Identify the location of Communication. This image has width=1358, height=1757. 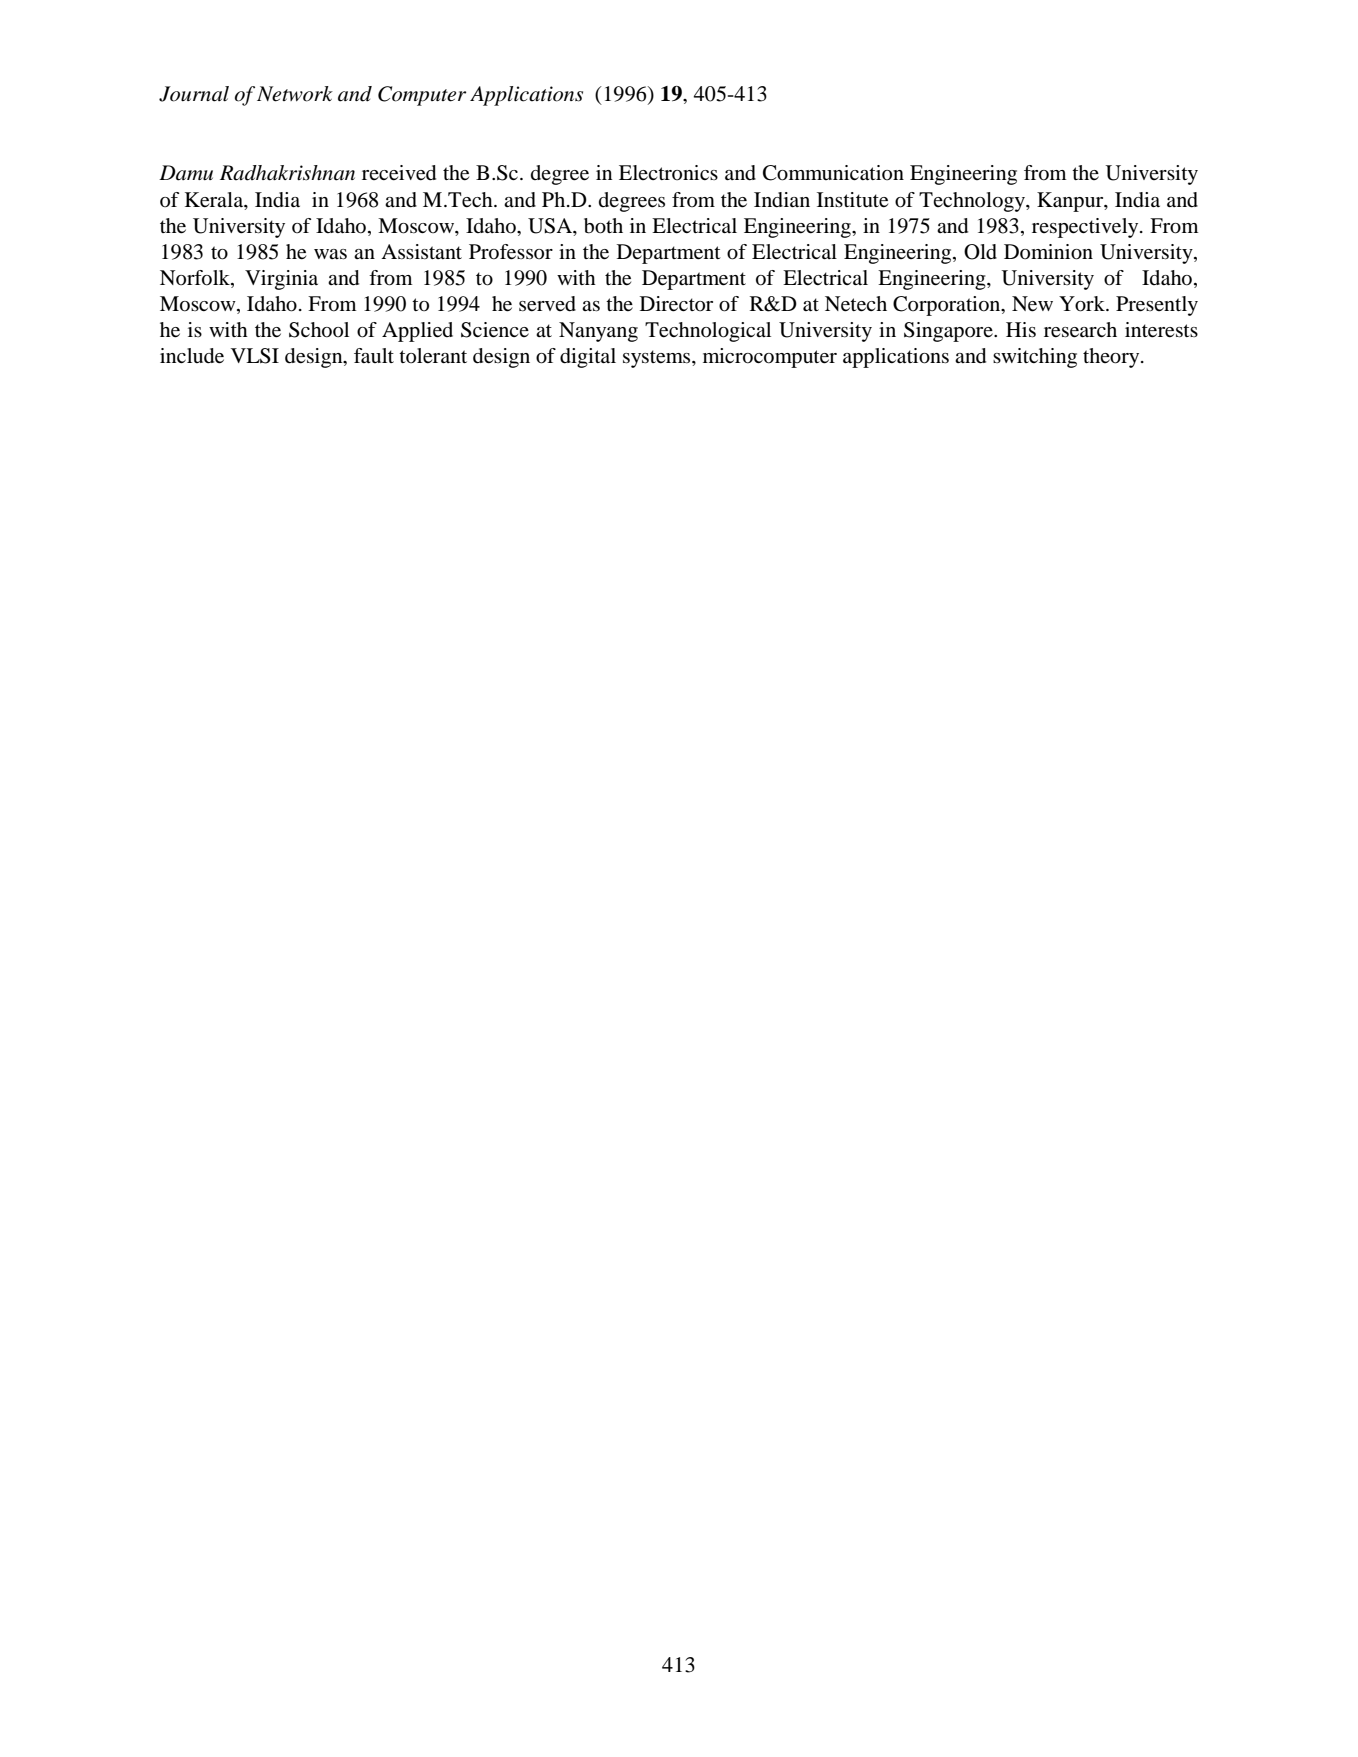
(833, 173).
